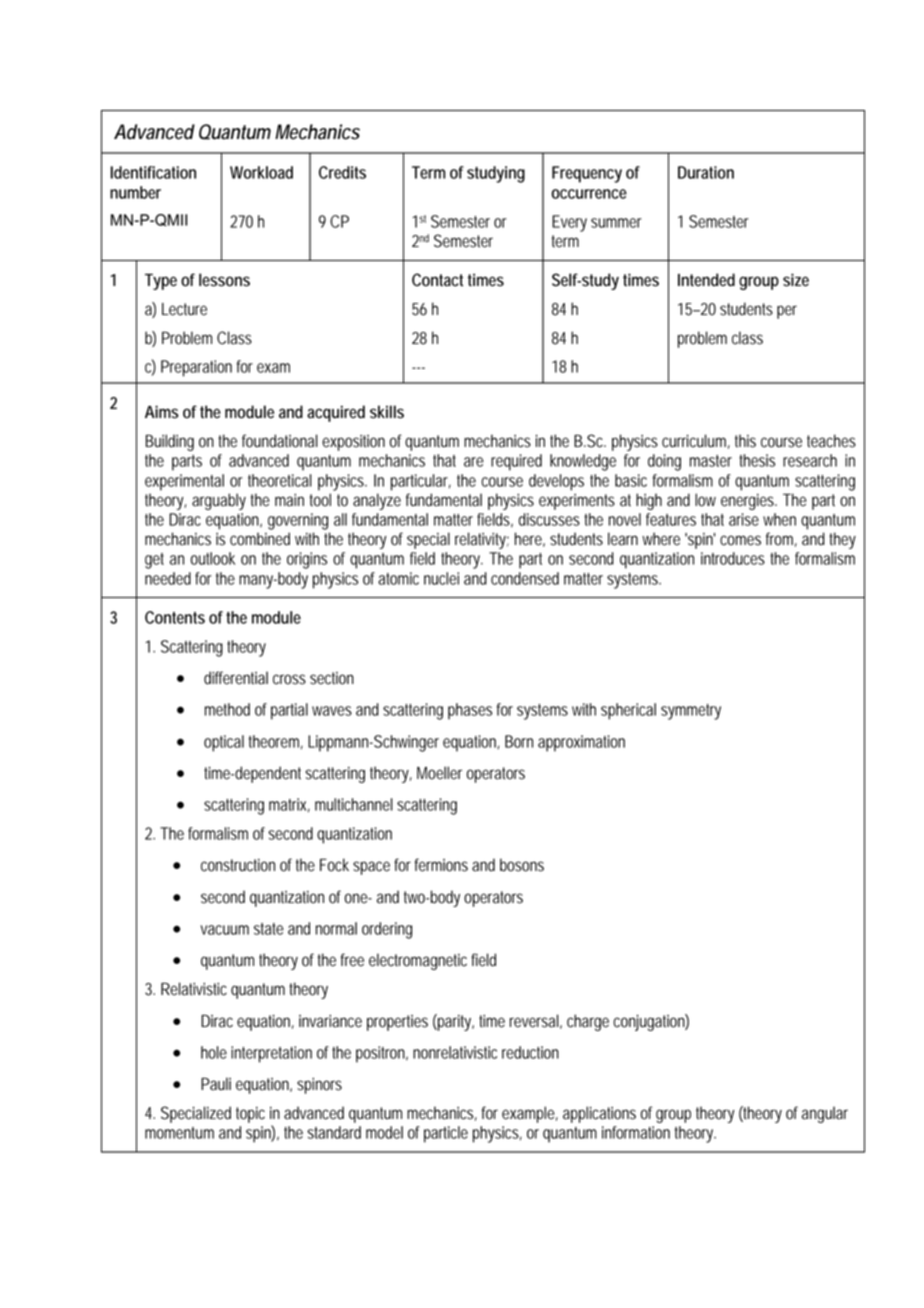  What do you see at coordinates (236, 678) in the image?
I see `differential` at bounding box center [236, 678].
